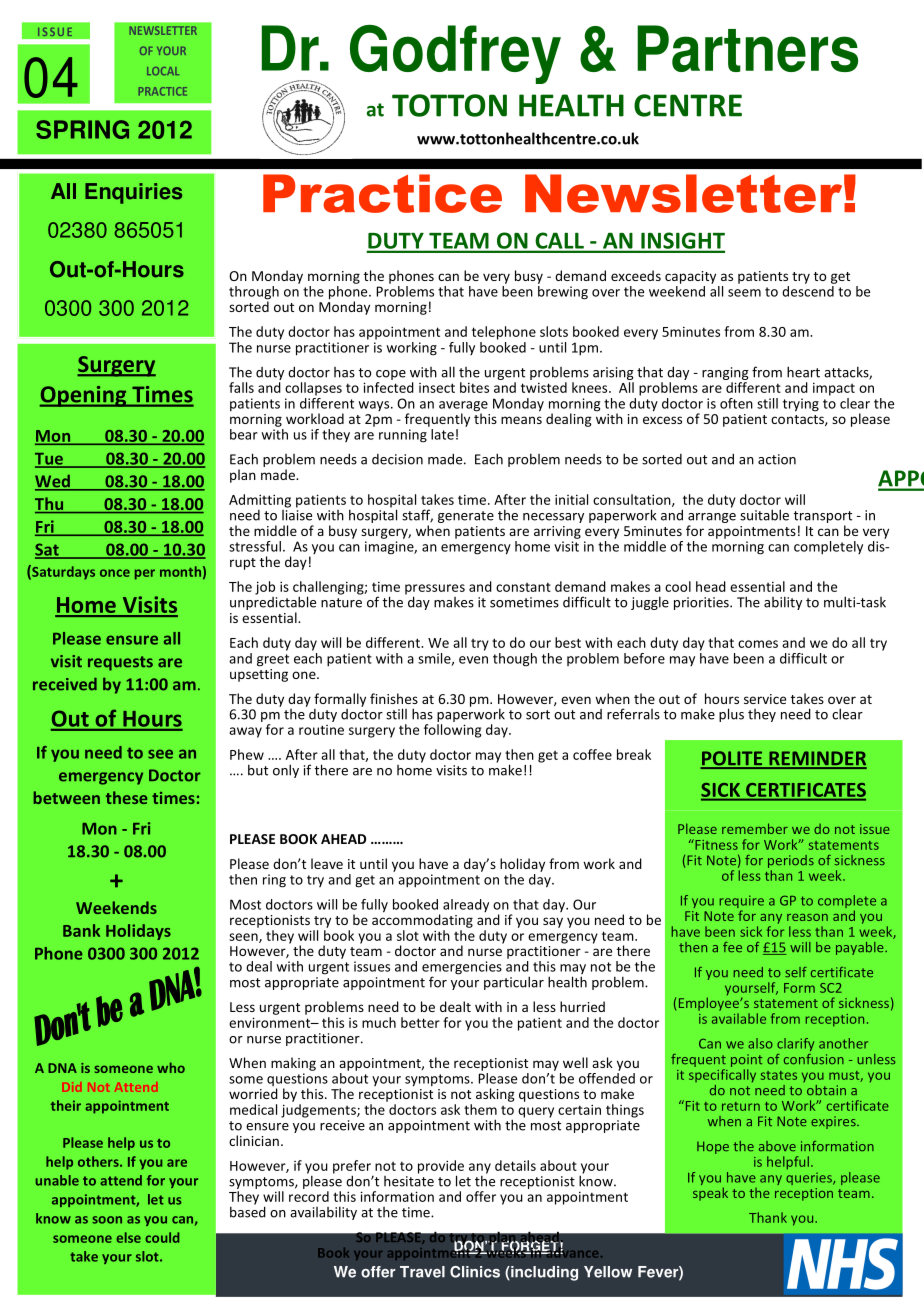  What do you see at coordinates (747, 48) in the screenshot?
I see `Partners` at bounding box center [747, 48].
